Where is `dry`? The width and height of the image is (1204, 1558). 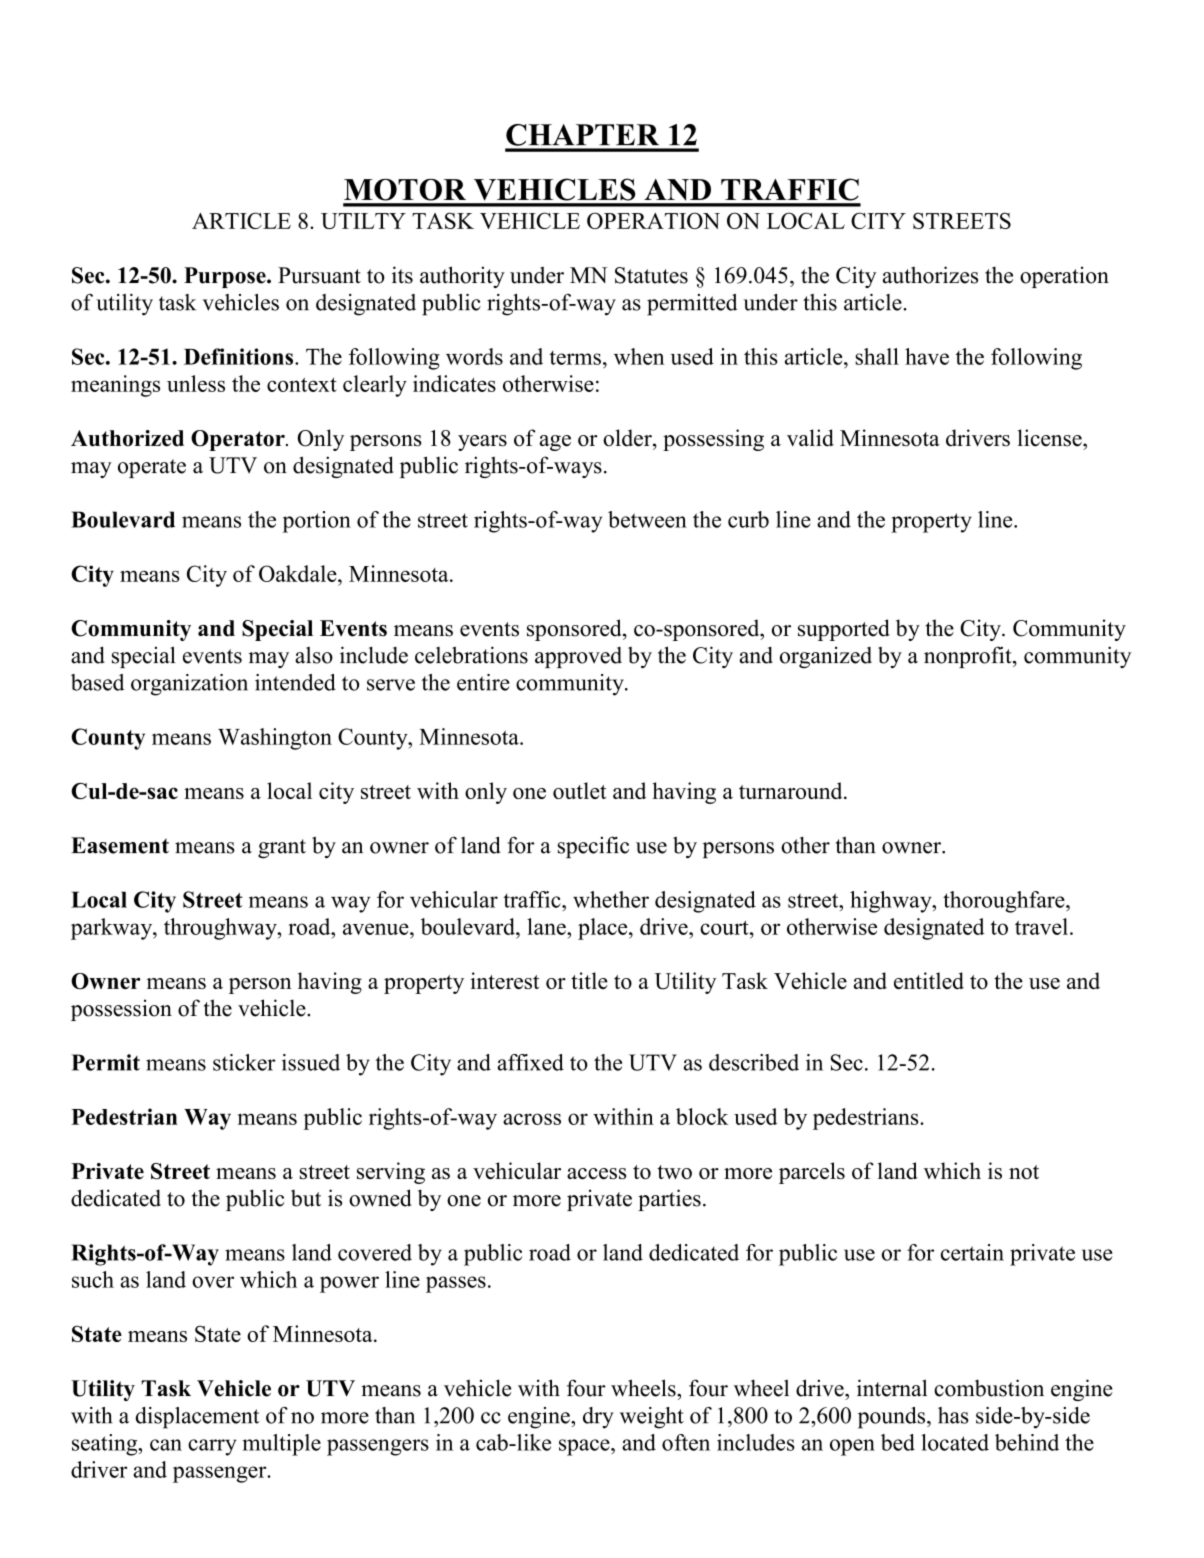 dry is located at coordinates (598, 1418).
